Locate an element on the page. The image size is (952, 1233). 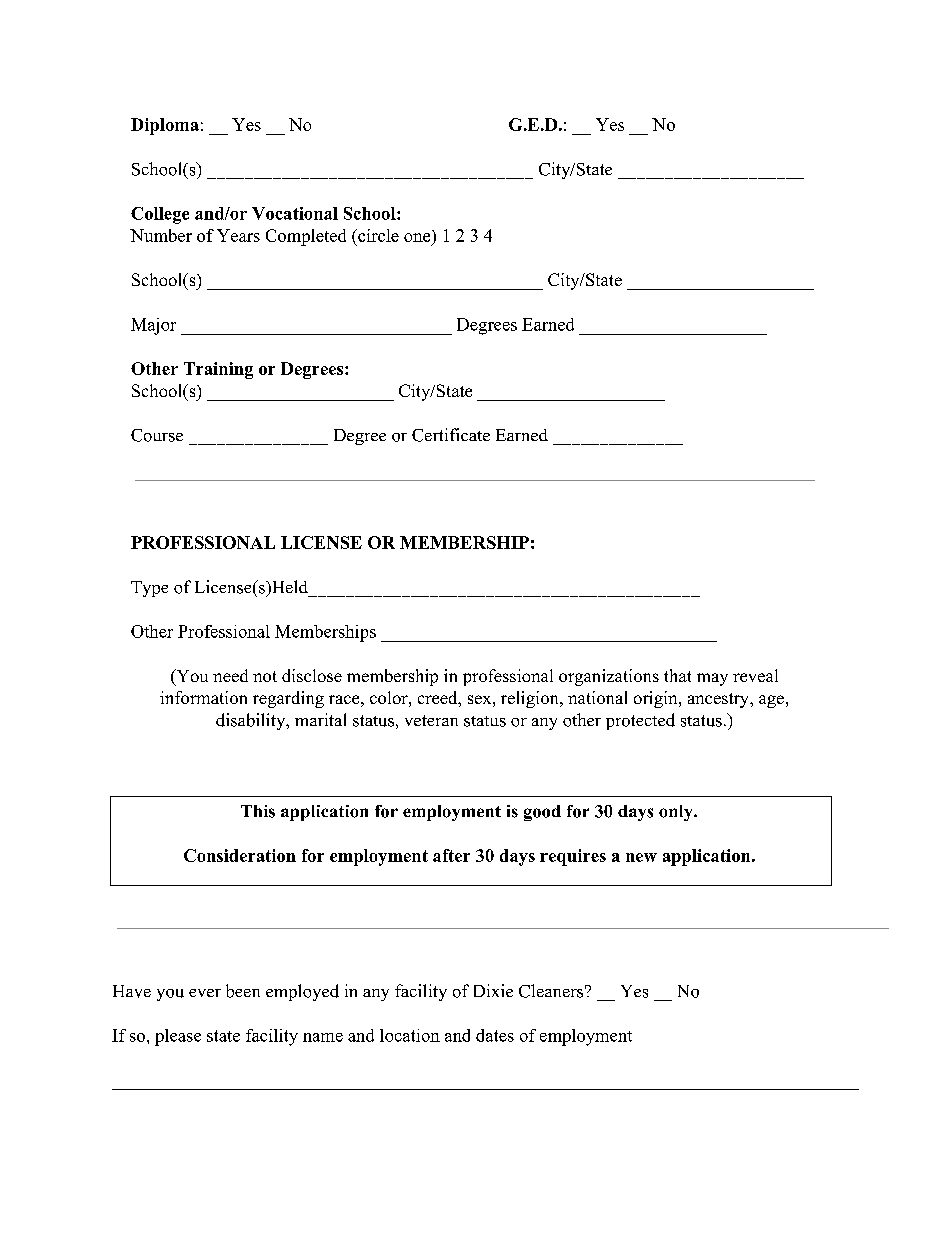
that is located at coordinates (677, 675).
